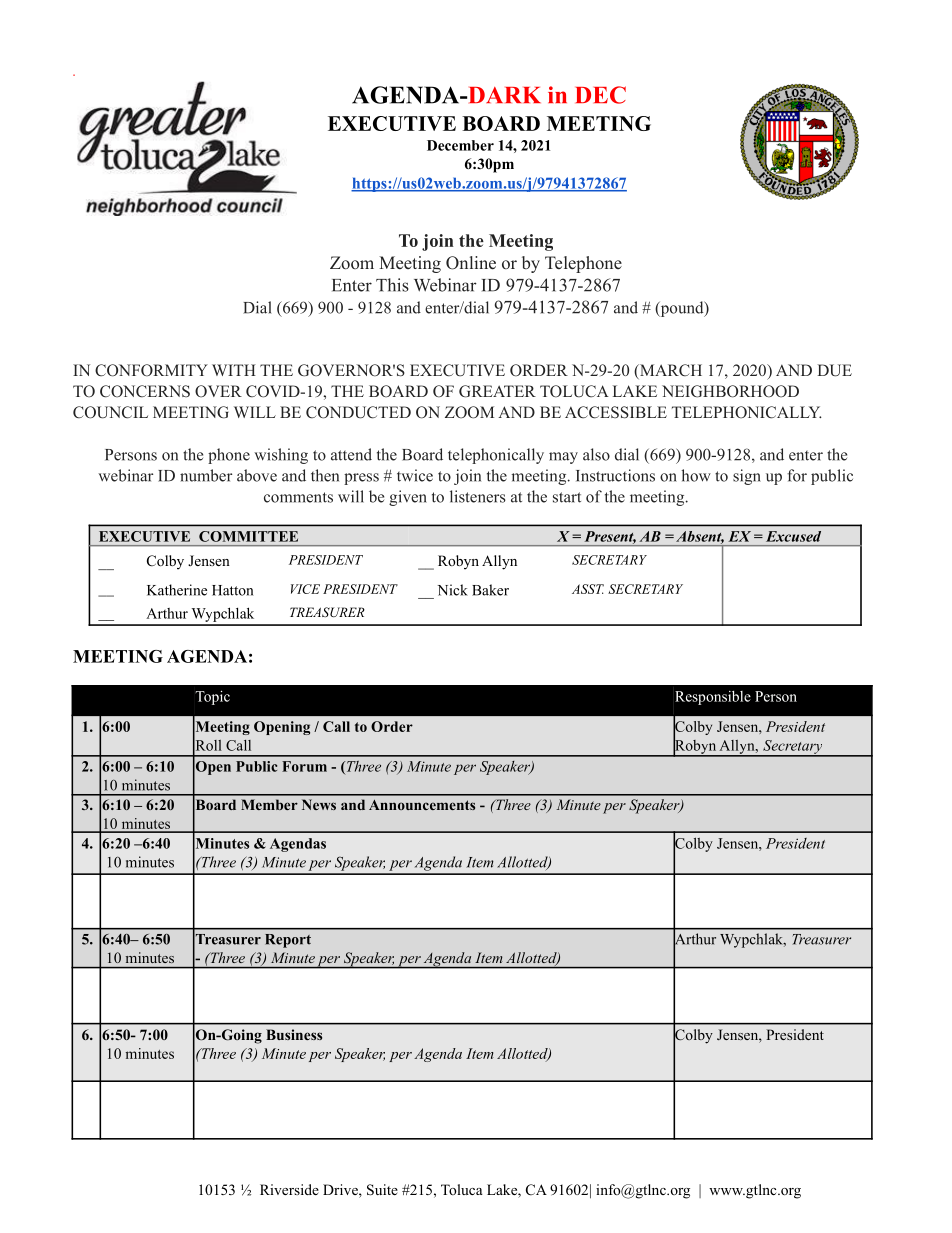 This page has height=1233, width=952. I want to click on Responsible, so click(713, 698).
